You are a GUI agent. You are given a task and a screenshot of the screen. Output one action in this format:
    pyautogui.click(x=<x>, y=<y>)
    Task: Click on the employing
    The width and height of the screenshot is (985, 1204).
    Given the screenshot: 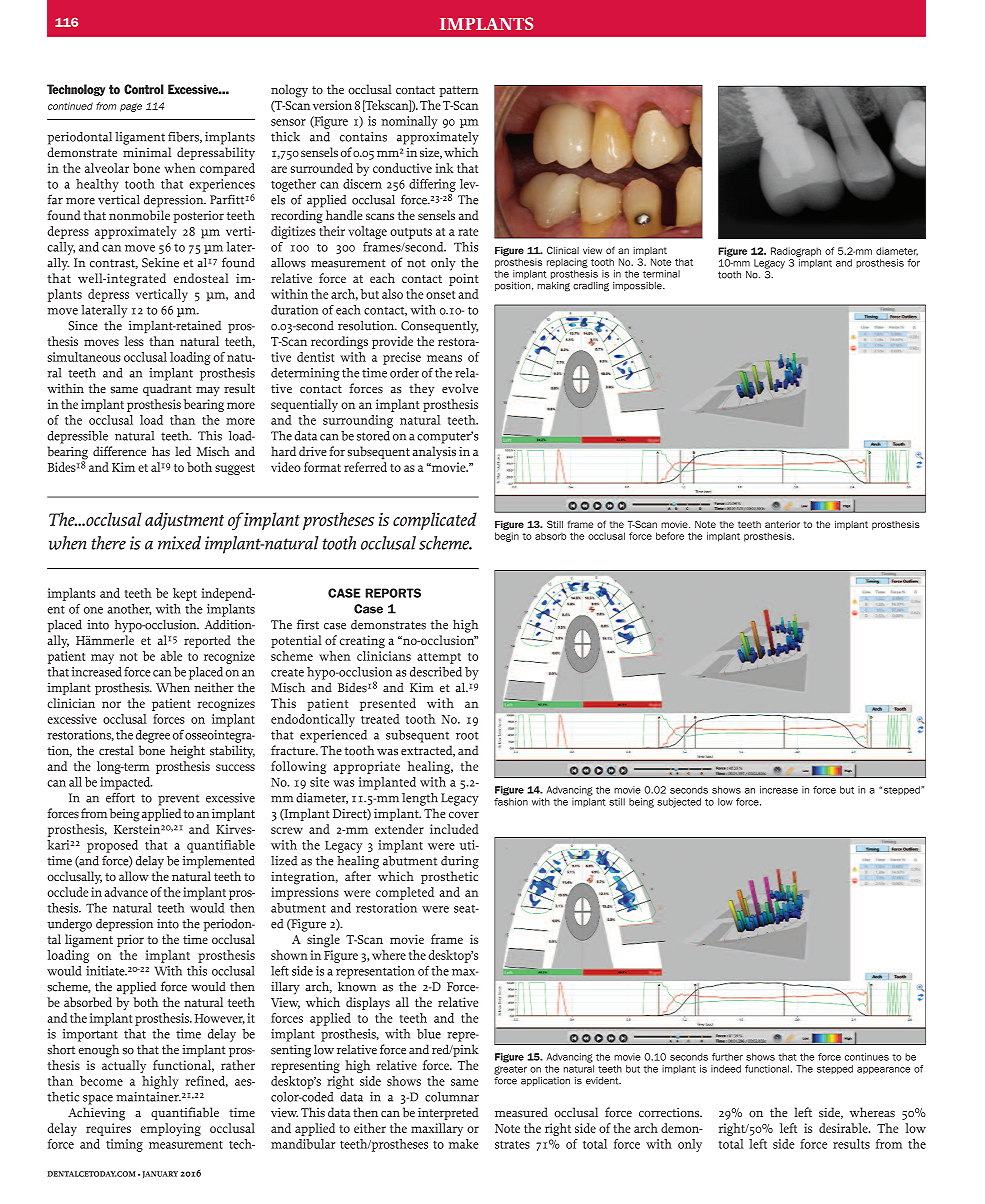 What is the action you would take?
    pyautogui.click(x=171, y=1129)
